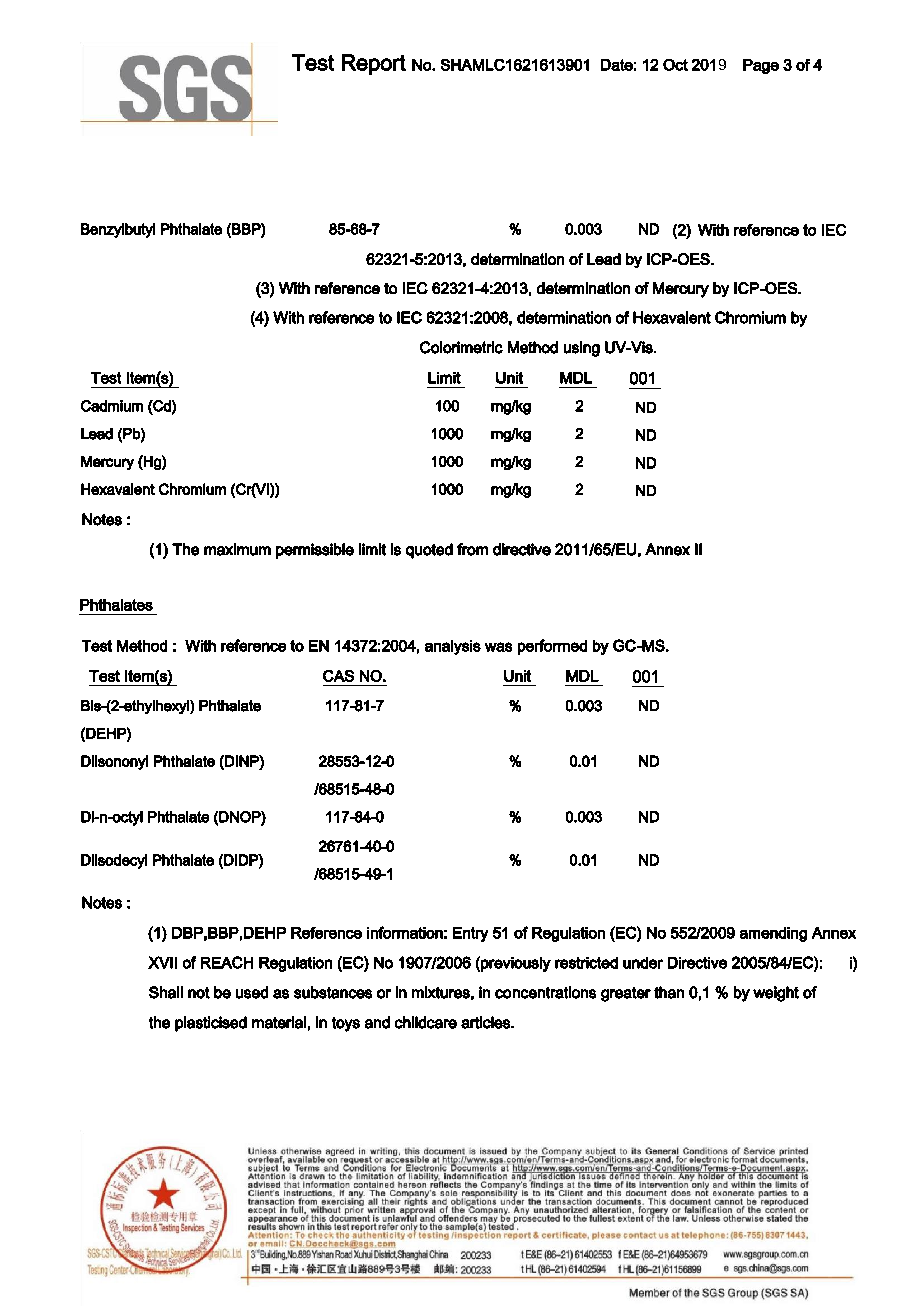  Describe the element at coordinates (237, 549) in the page. I see `maximum` at that location.
